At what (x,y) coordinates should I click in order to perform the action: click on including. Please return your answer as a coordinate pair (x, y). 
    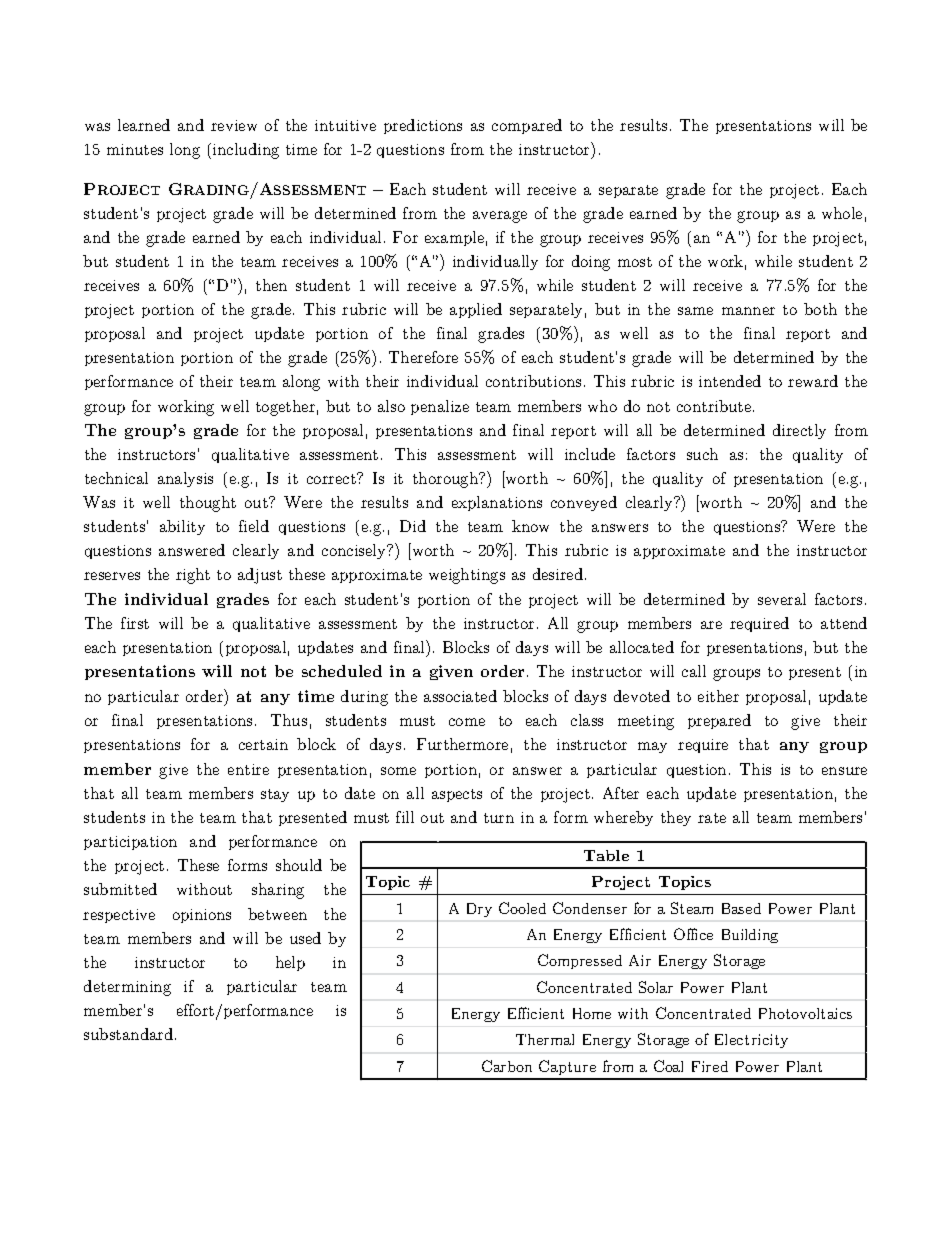
    Looking at the image, I should click on (246, 151).
